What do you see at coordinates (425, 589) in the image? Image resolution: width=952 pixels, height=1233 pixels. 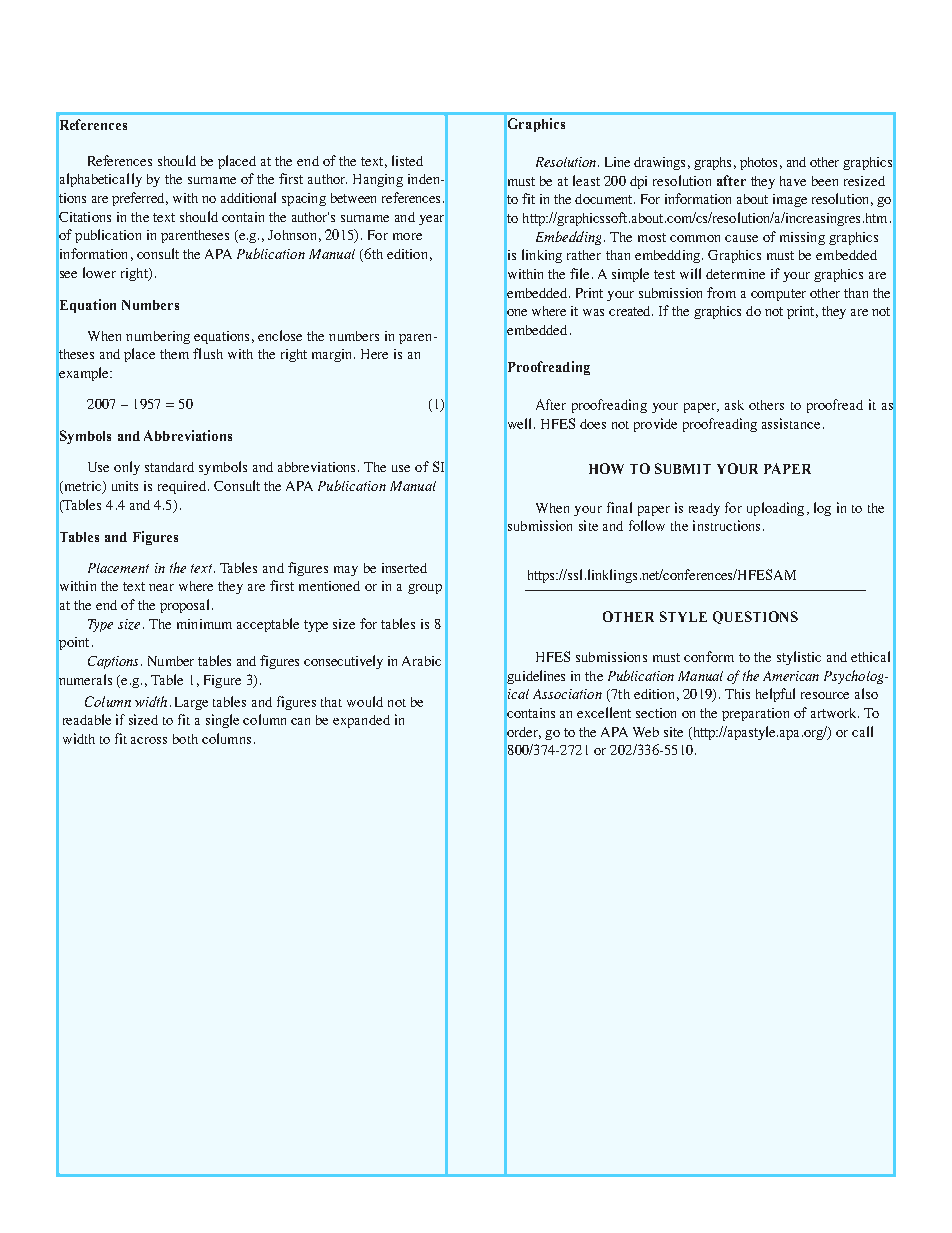 I see `group` at bounding box center [425, 589].
